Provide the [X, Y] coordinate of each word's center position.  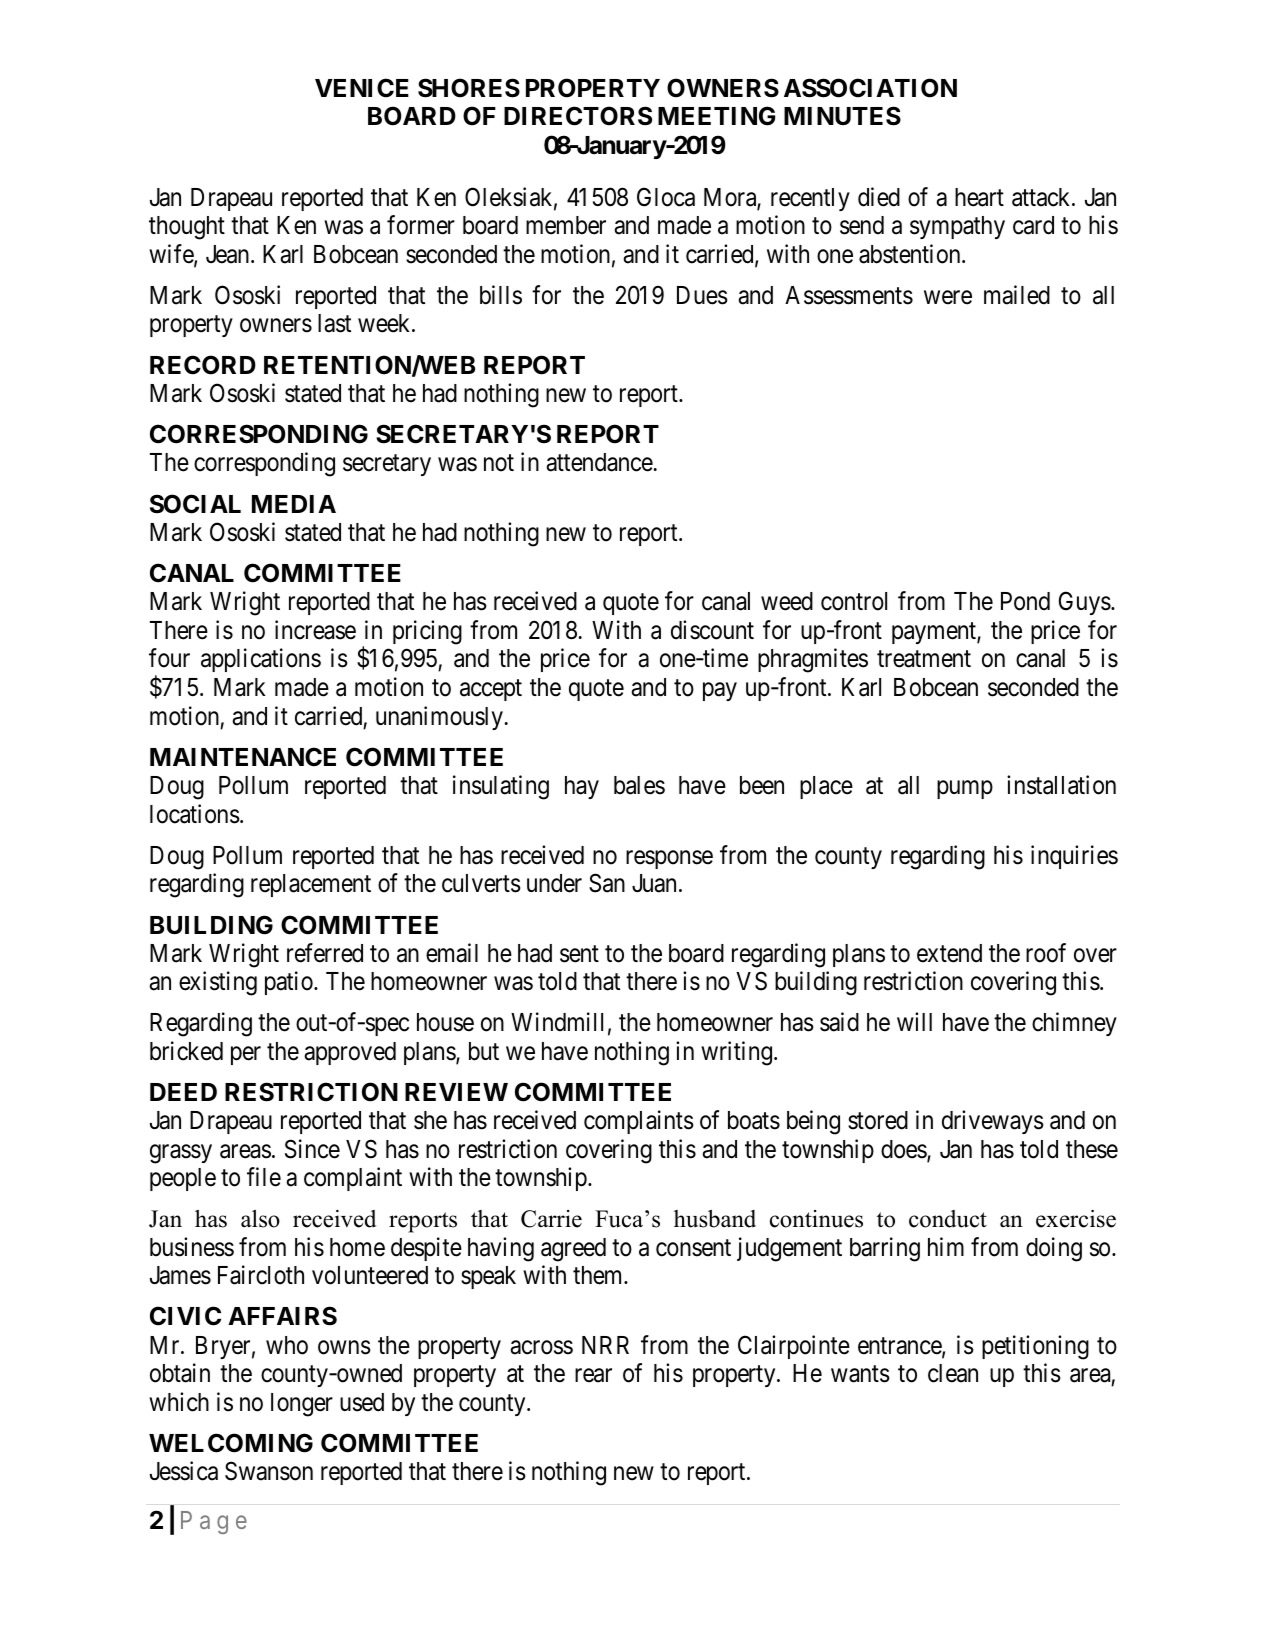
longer [302, 1405]
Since [312, 1149]
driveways [993, 1122]
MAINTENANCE [243, 757]
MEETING [716, 116]
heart [979, 197]
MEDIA [294, 504]
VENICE [362, 88]
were [948, 297]
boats [754, 1120]
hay [582, 787]
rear [593, 1376]
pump [965, 790]
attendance [599, 462]
